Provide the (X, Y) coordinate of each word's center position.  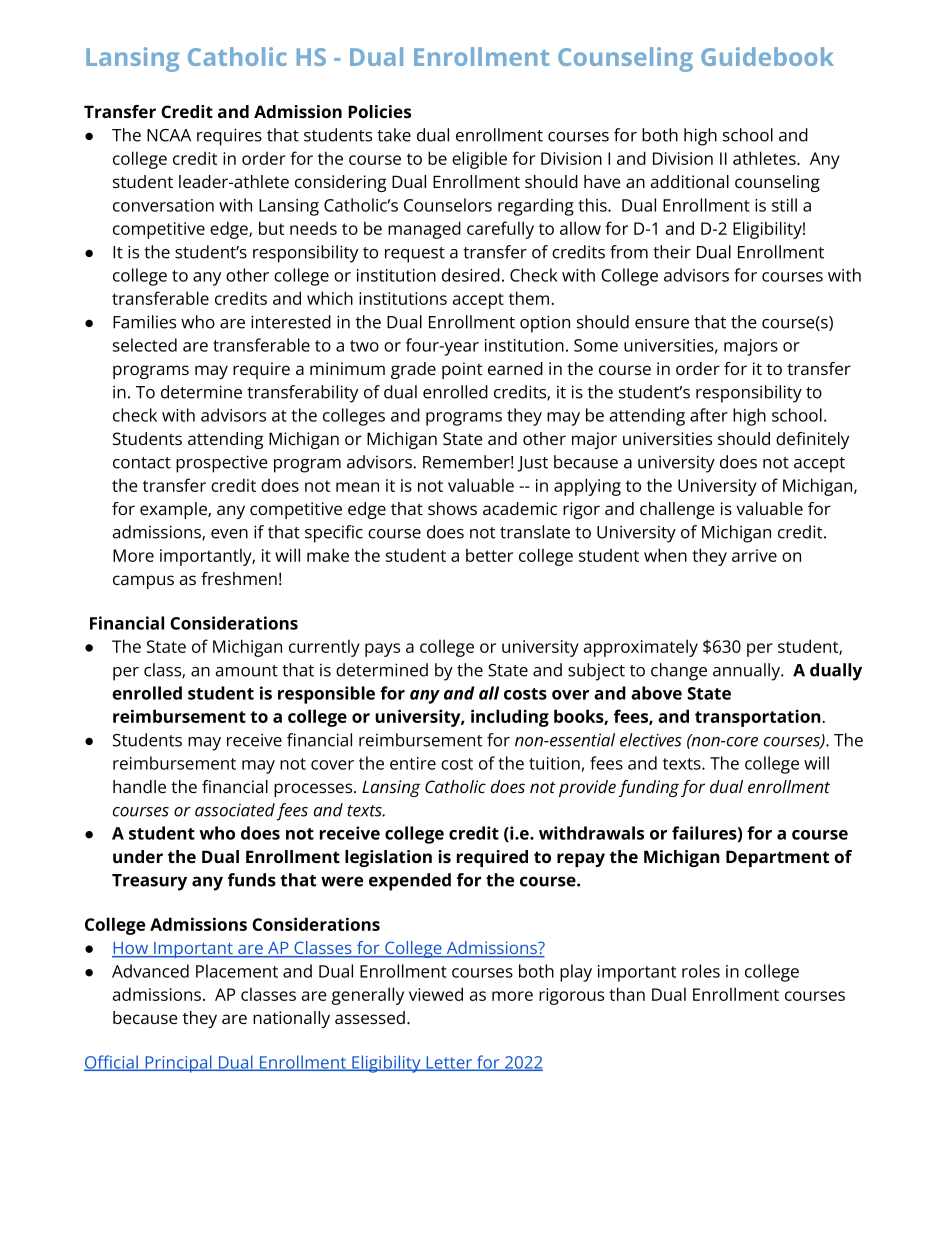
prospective (222, 464)
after (709, 415)
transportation (758, 718)
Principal (178, 1064)
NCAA (169, 135)
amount (246, 671)
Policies (379, 111)
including (510, 718)
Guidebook (767, 56)
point (462, 370)
